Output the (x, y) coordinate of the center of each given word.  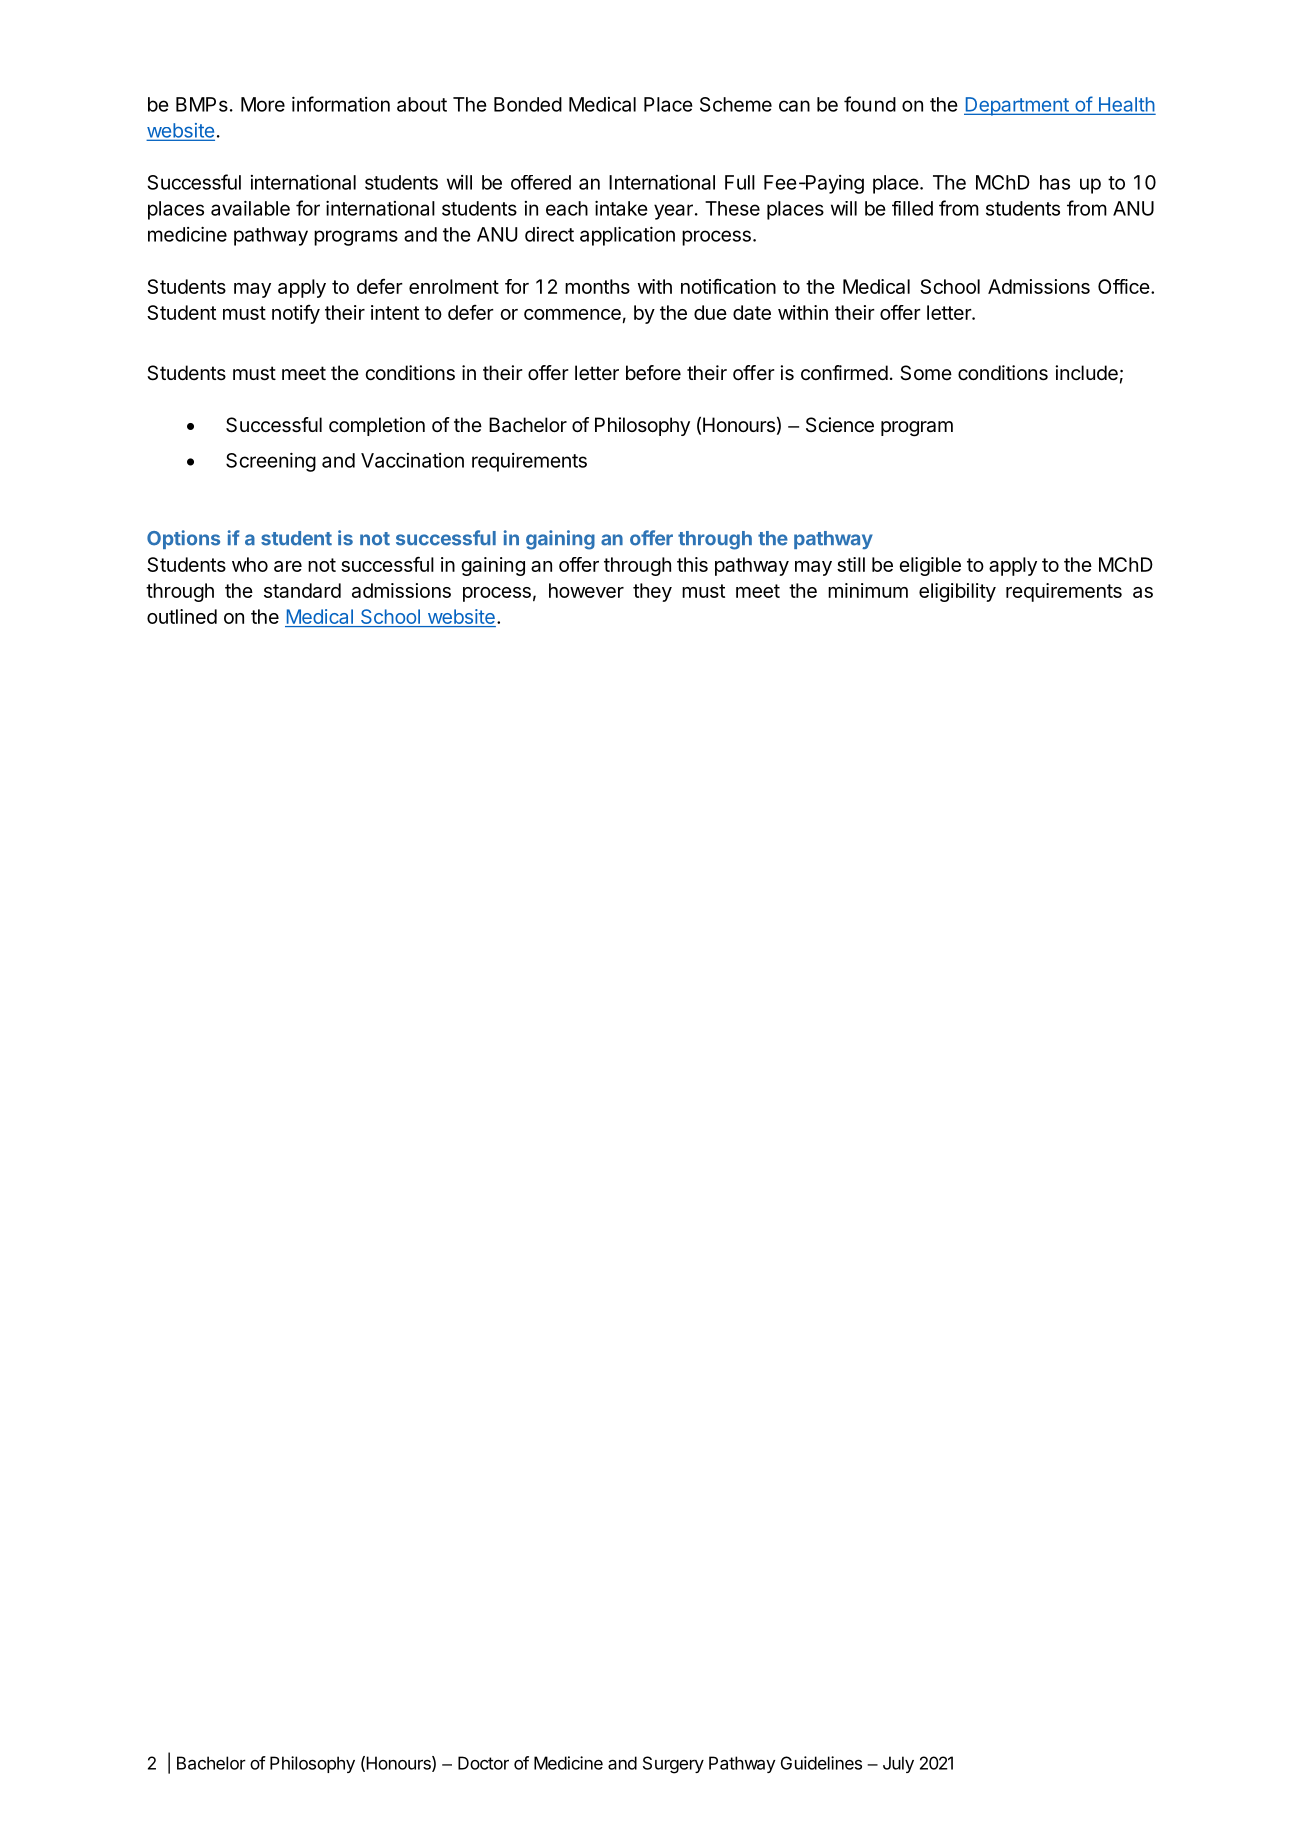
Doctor (483, 1763)
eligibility (957, 592)
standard (302, 590)
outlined (182, 616)
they (652, 592)
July (898, 1764)
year (673, 212)
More (263, 104)
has (1055, 182)
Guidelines (821, 1763)
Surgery (673, 1765)
